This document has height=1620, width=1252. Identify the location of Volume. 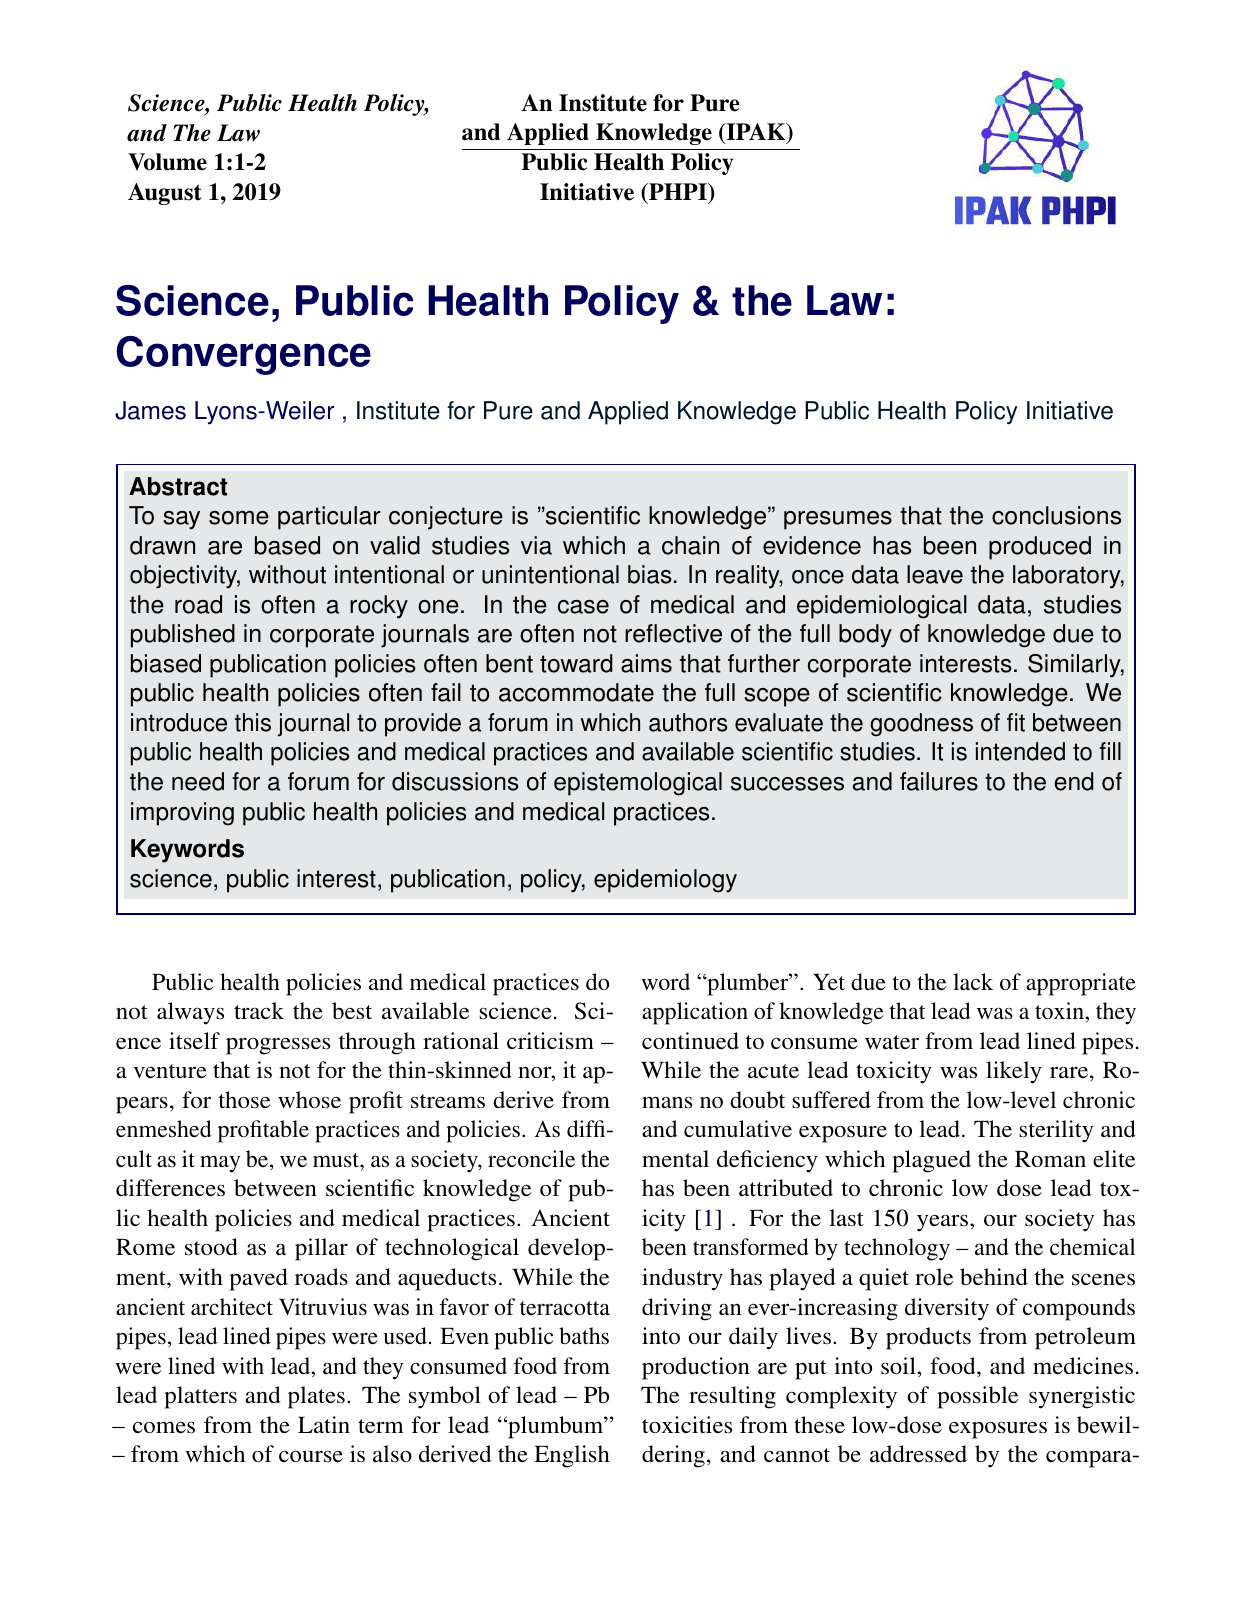
(167, 162).
